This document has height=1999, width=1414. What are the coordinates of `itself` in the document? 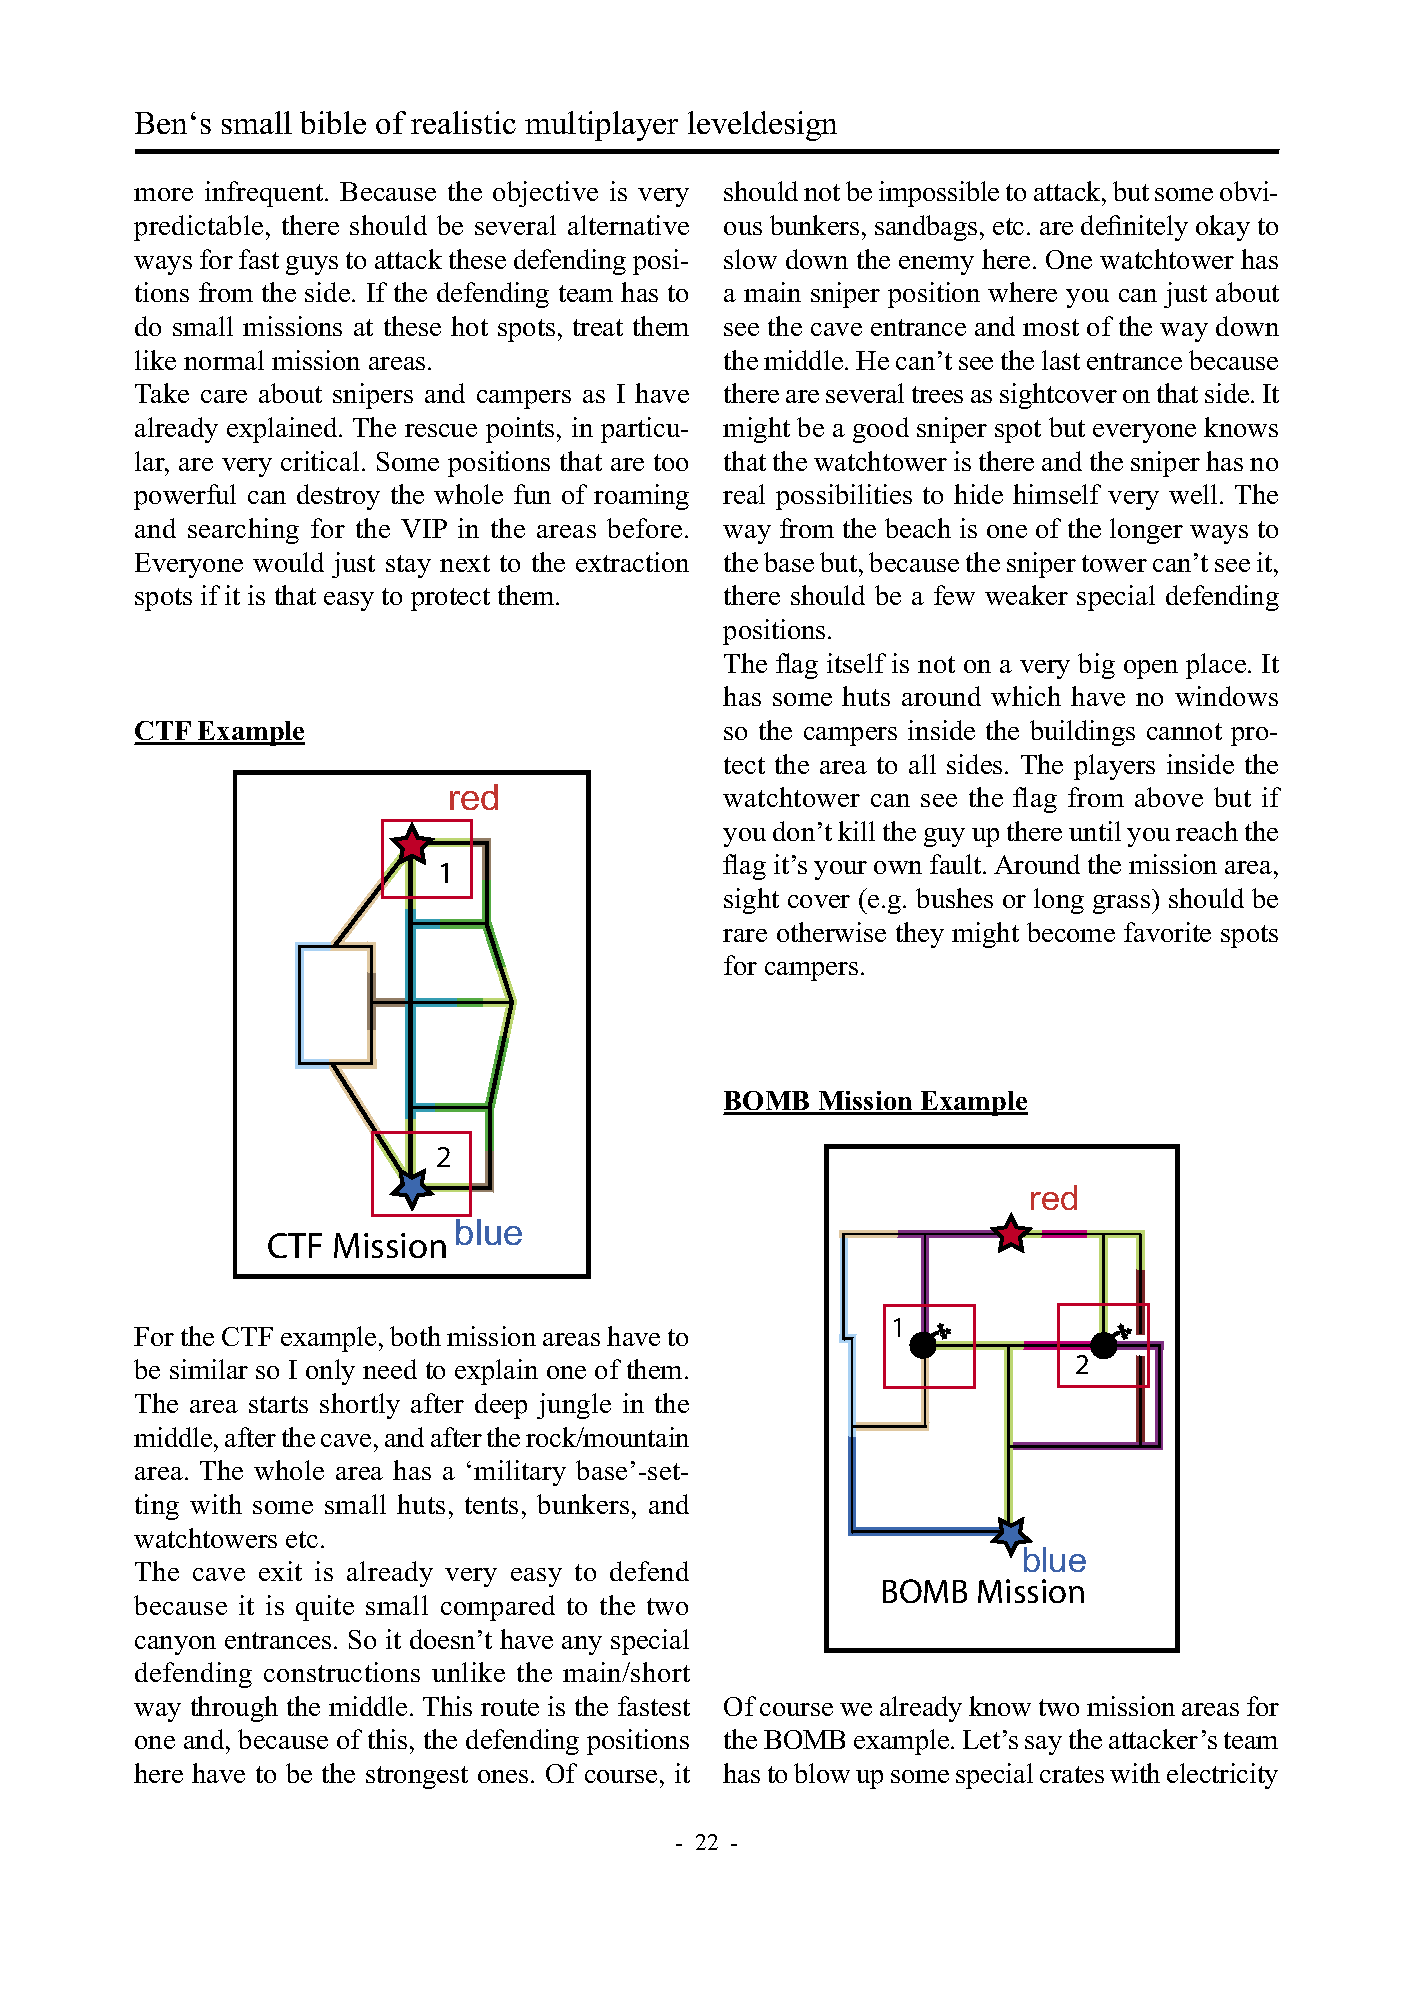 It's located at (856, 663).
